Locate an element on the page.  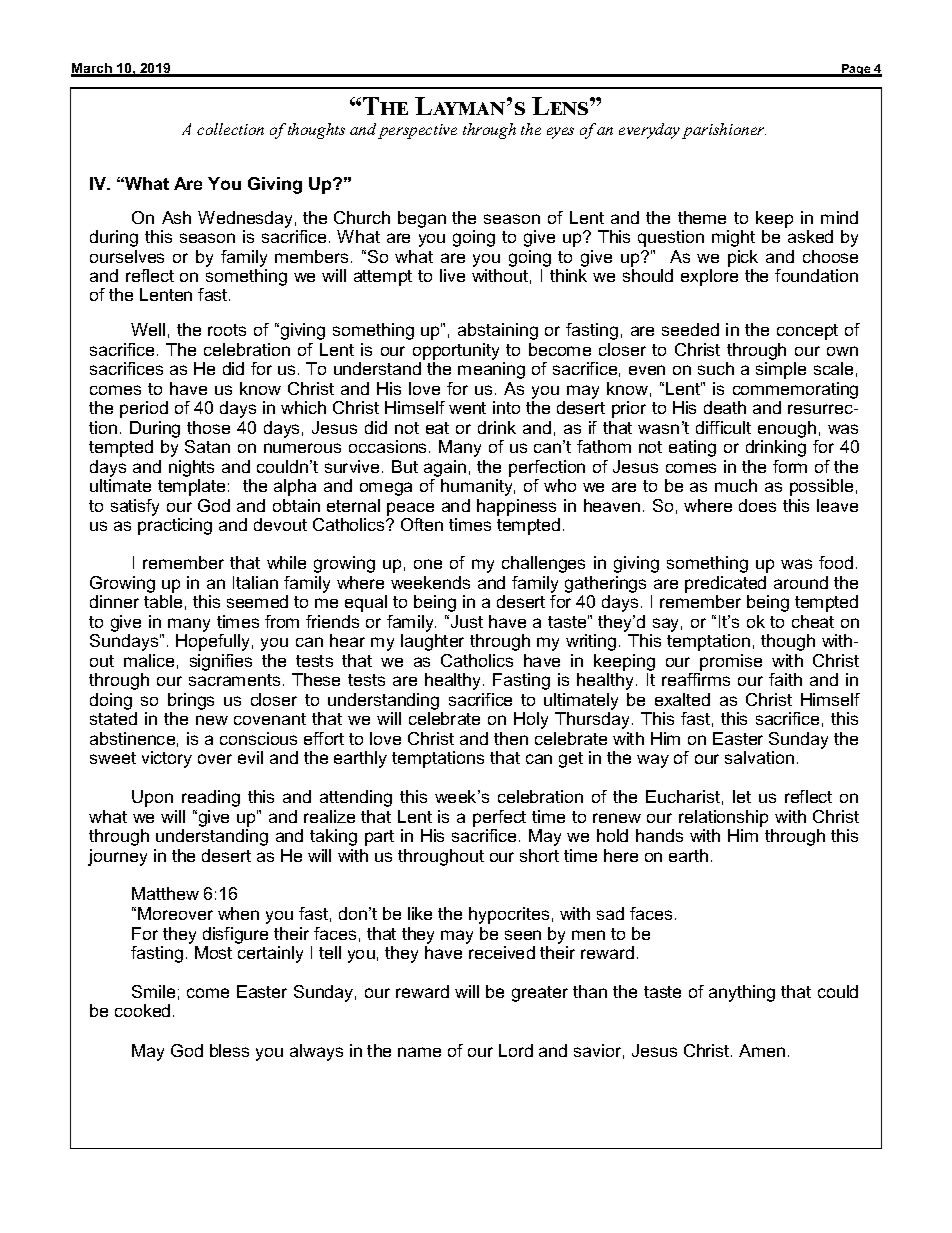
perspective is located at coordinates (417, 131).
